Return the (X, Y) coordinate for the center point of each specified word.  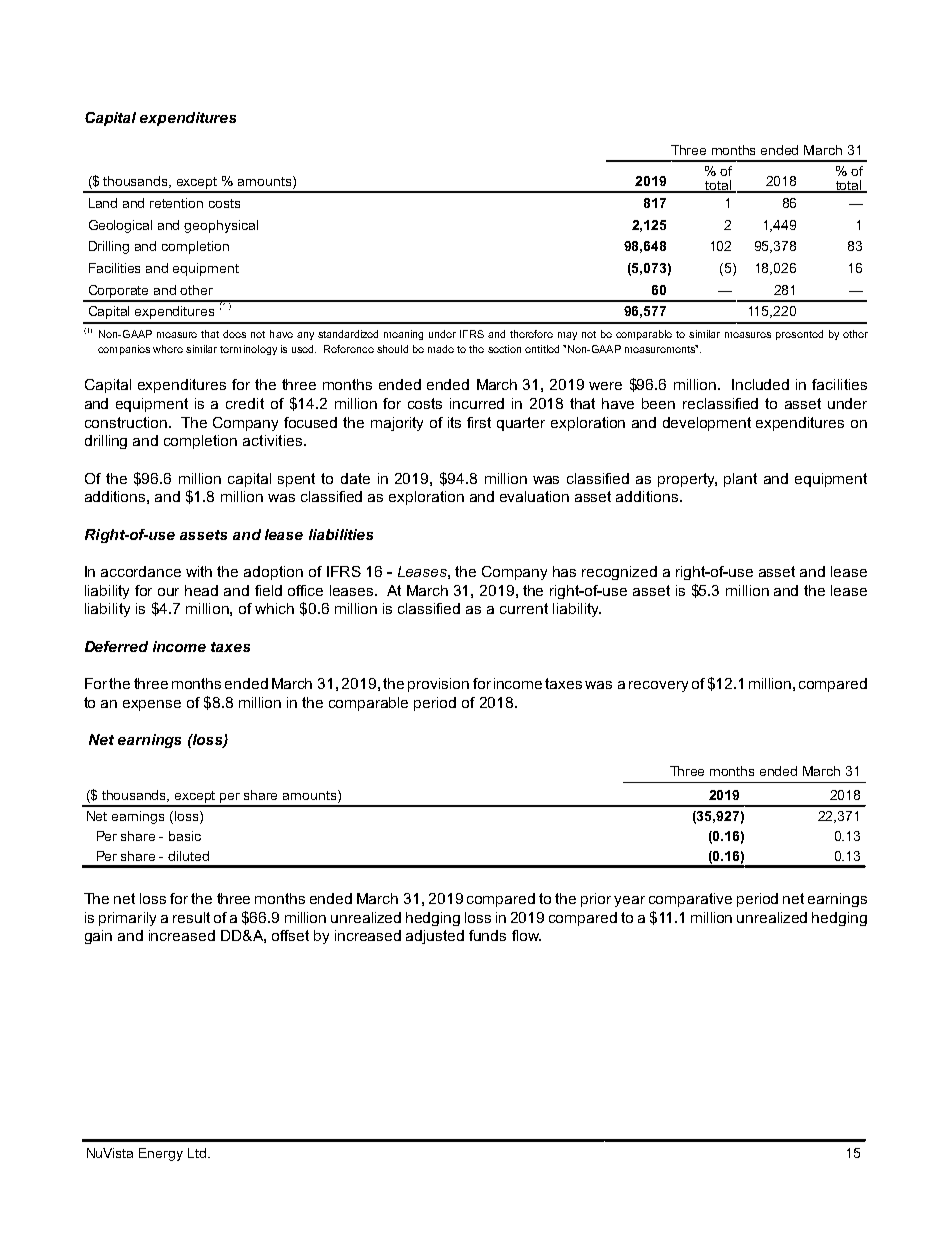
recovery (658, 686)
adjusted (435, 937)
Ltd (197, 1153)
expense (152, 705)
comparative (690, 900)
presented (799, 335)
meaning (403, 335)
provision (438, 685)
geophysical (221, 226)
